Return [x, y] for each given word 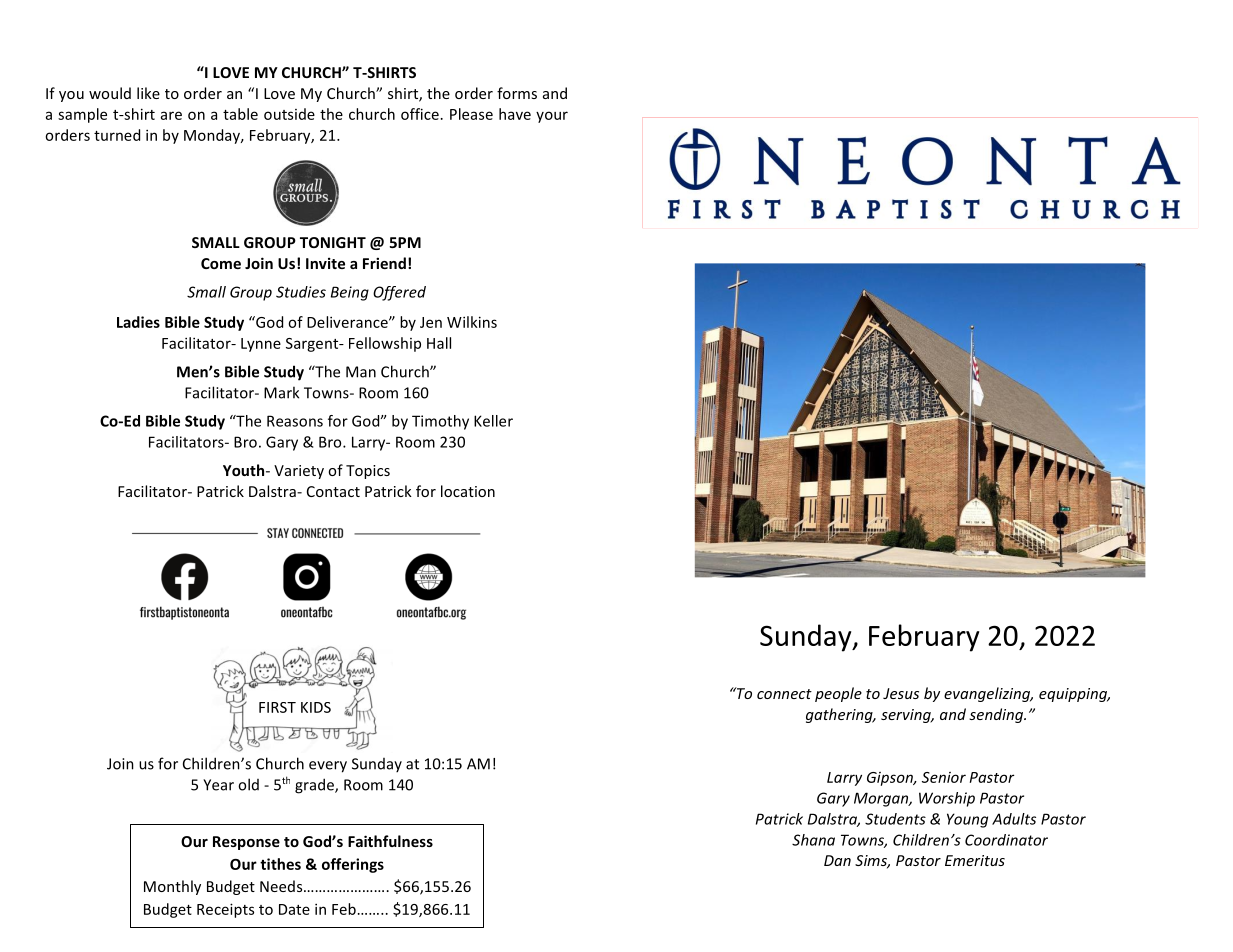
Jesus [901, 693]
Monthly [172, 887]
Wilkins [472, 322]
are [171, 115]
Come [221, 263]
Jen [431, 322]
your [552, 117]
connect [784, 694]
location [468, 491]
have [515, 114]
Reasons [295, 421]
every [328, 767]
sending [997, 715]
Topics [368, 472]
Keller [493, 421]
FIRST [277, 707]
